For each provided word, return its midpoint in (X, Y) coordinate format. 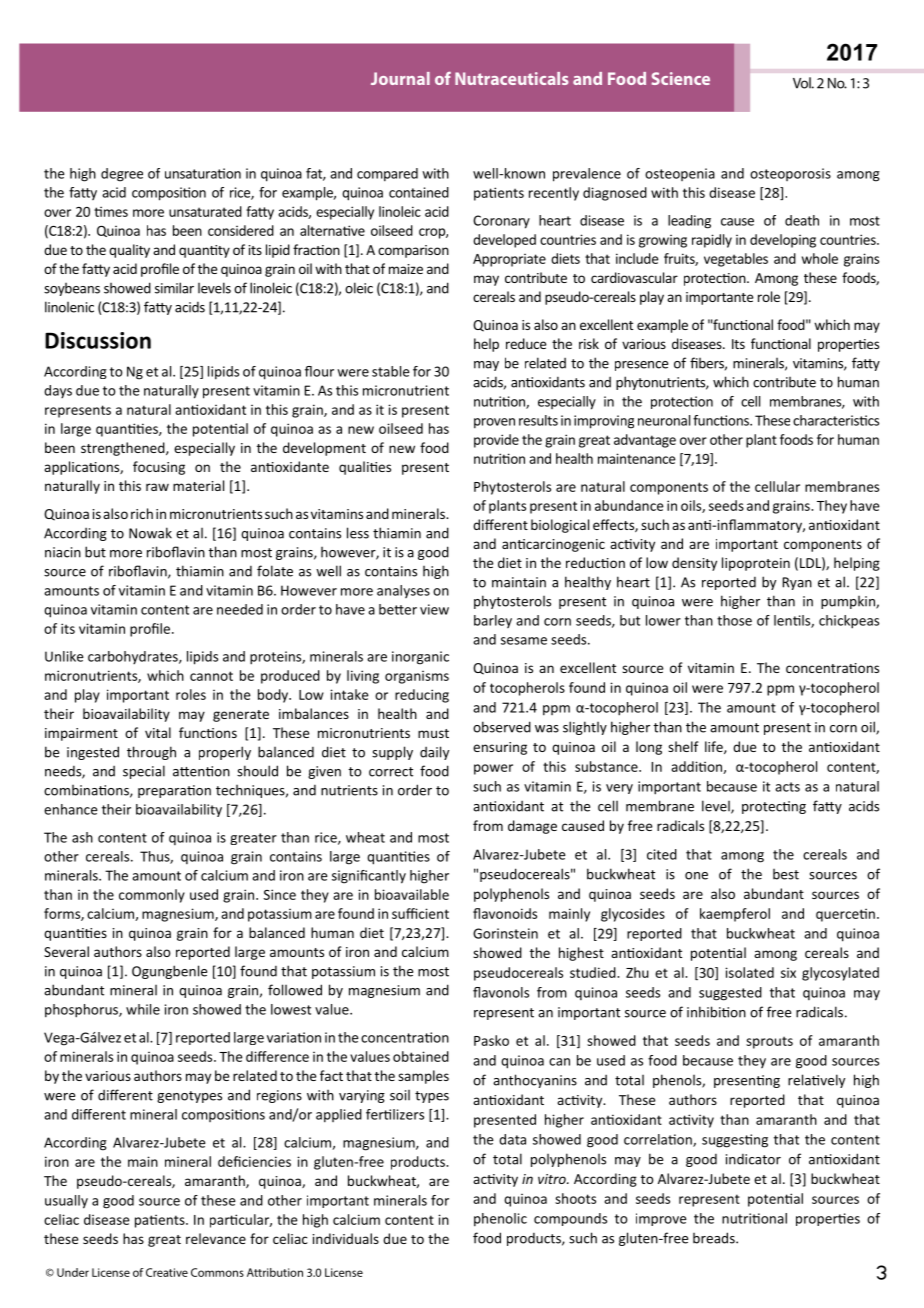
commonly (152, 896)
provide (496, 441)
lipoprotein (756, 564)
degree (122, 175)
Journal (400, 78)
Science (681, 78)
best (786, 874)
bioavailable (412, 894)
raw (157, 487)
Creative (167, 1272)
